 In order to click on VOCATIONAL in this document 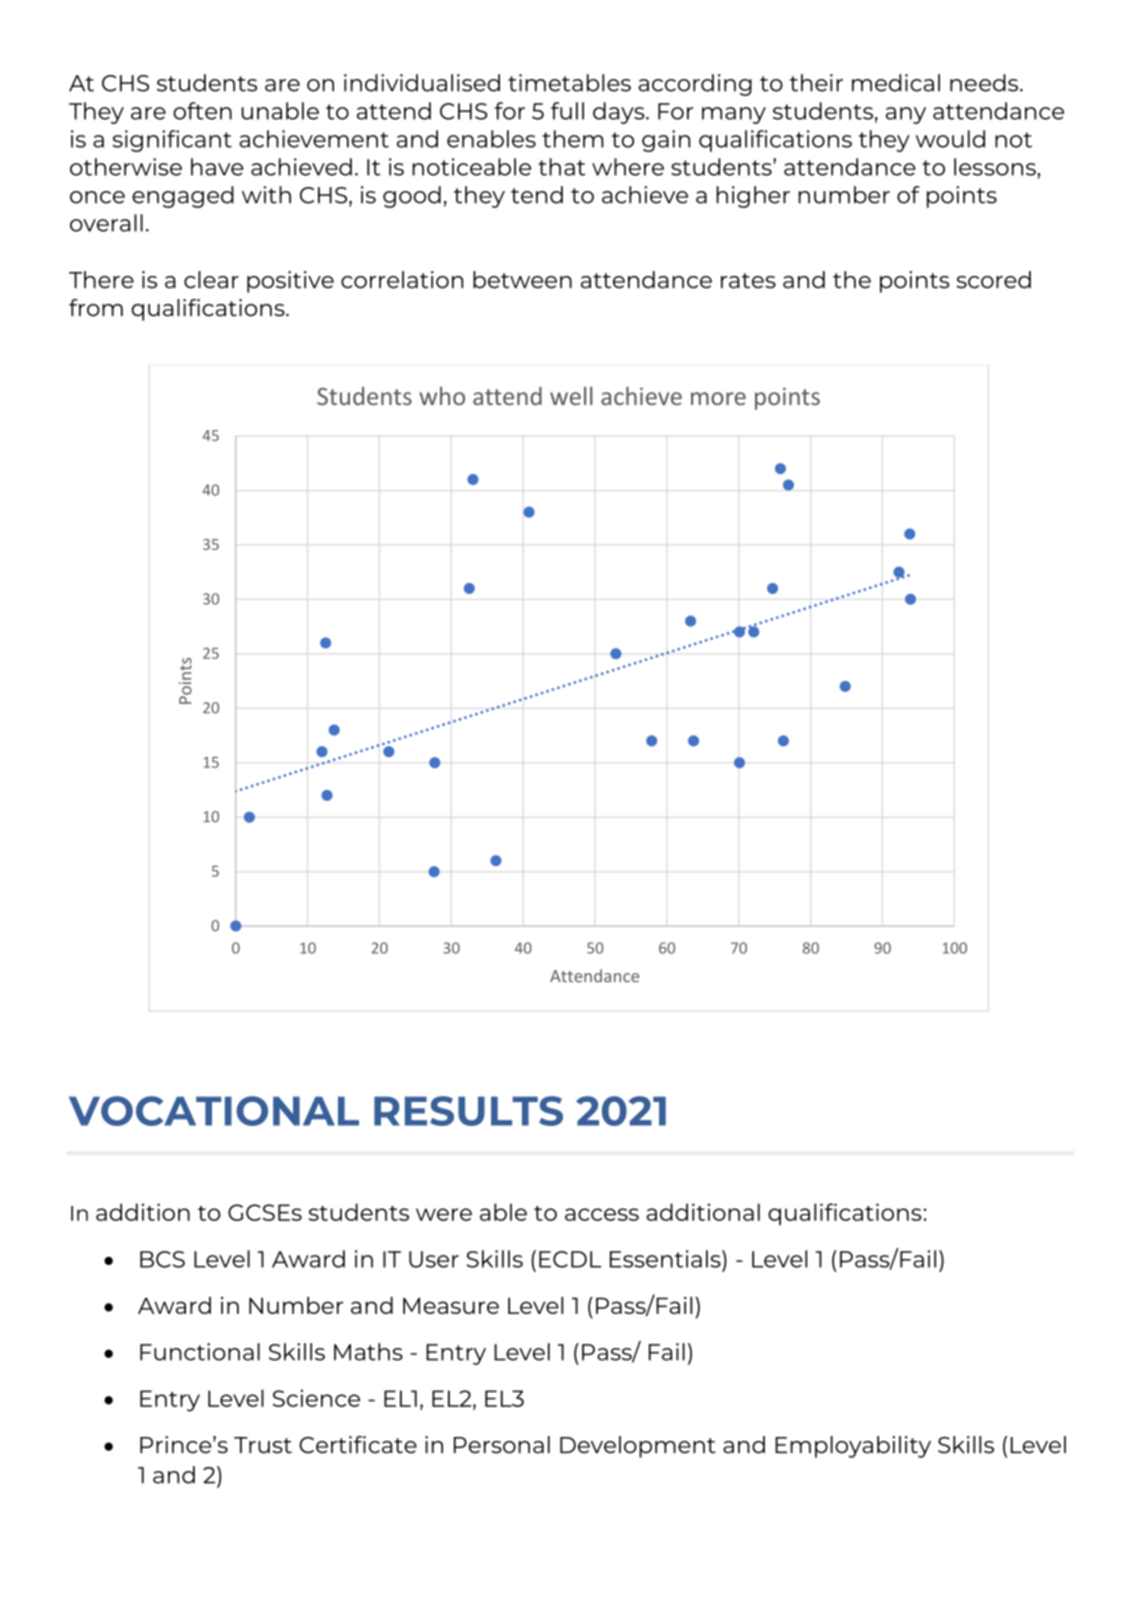, I will do `click(214, 1111)`.
